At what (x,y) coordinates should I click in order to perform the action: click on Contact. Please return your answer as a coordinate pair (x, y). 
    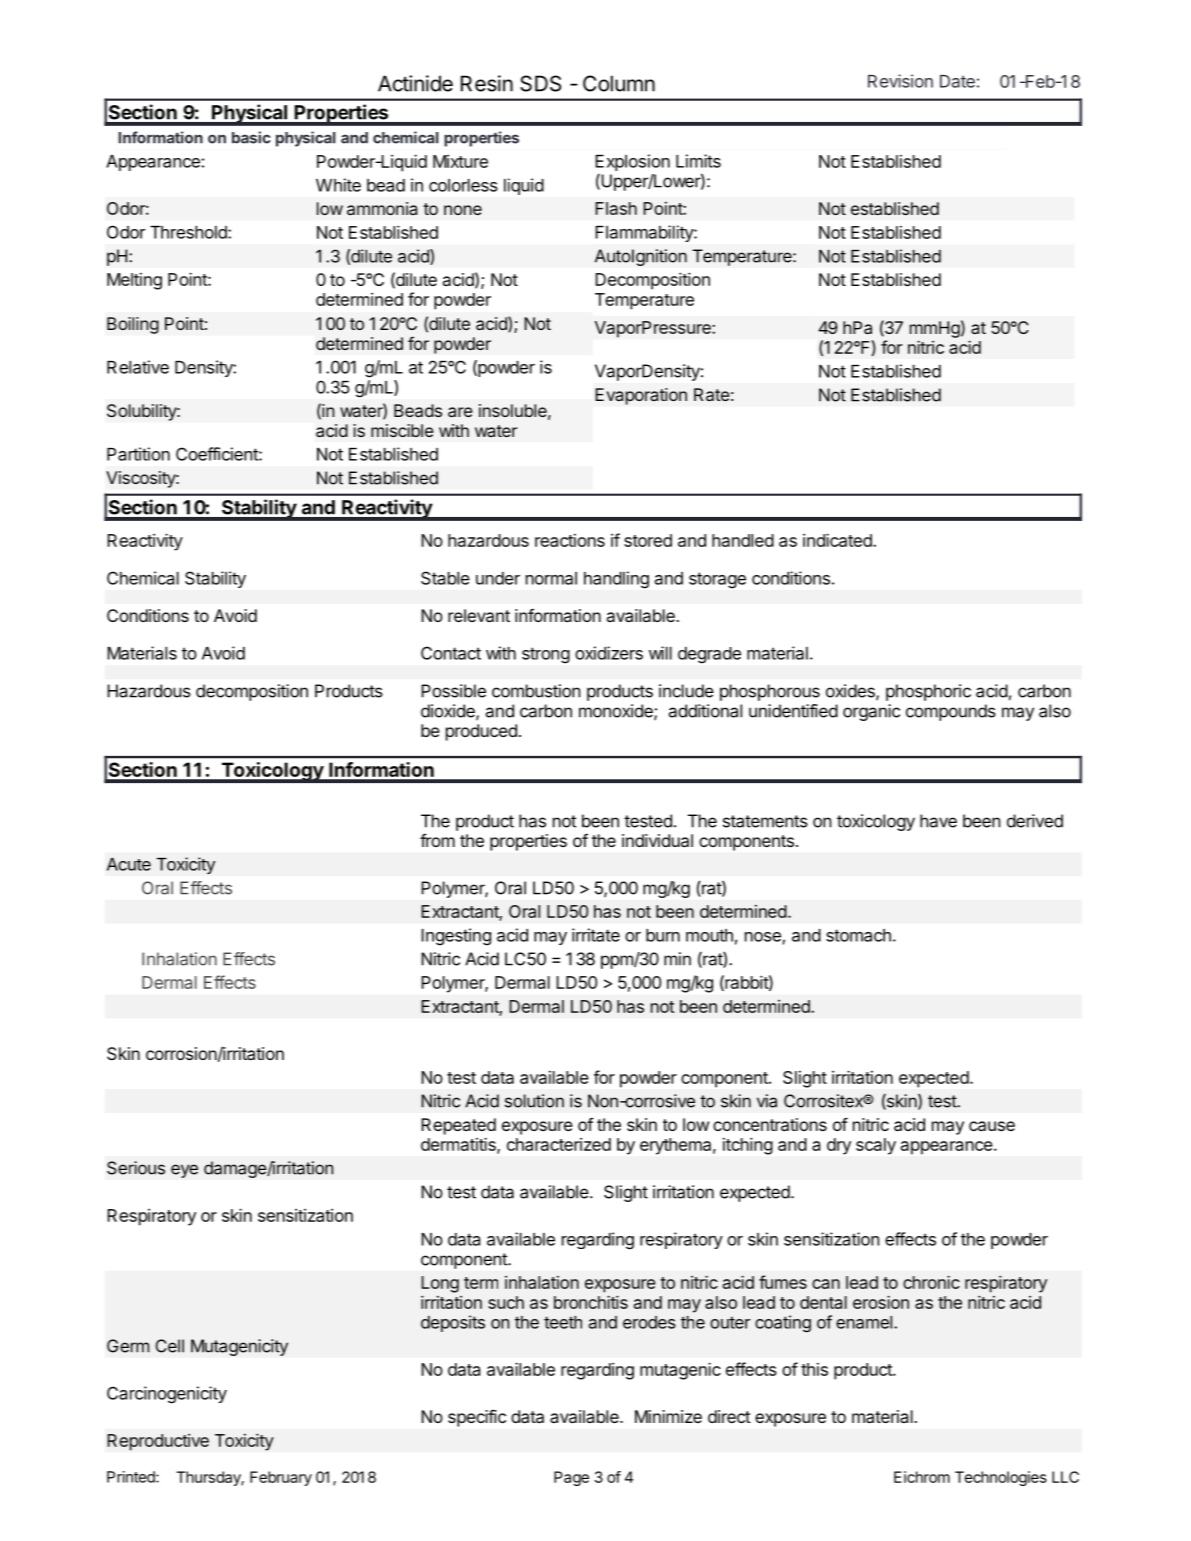
    Looking at the image, I should click on (451, 653).
